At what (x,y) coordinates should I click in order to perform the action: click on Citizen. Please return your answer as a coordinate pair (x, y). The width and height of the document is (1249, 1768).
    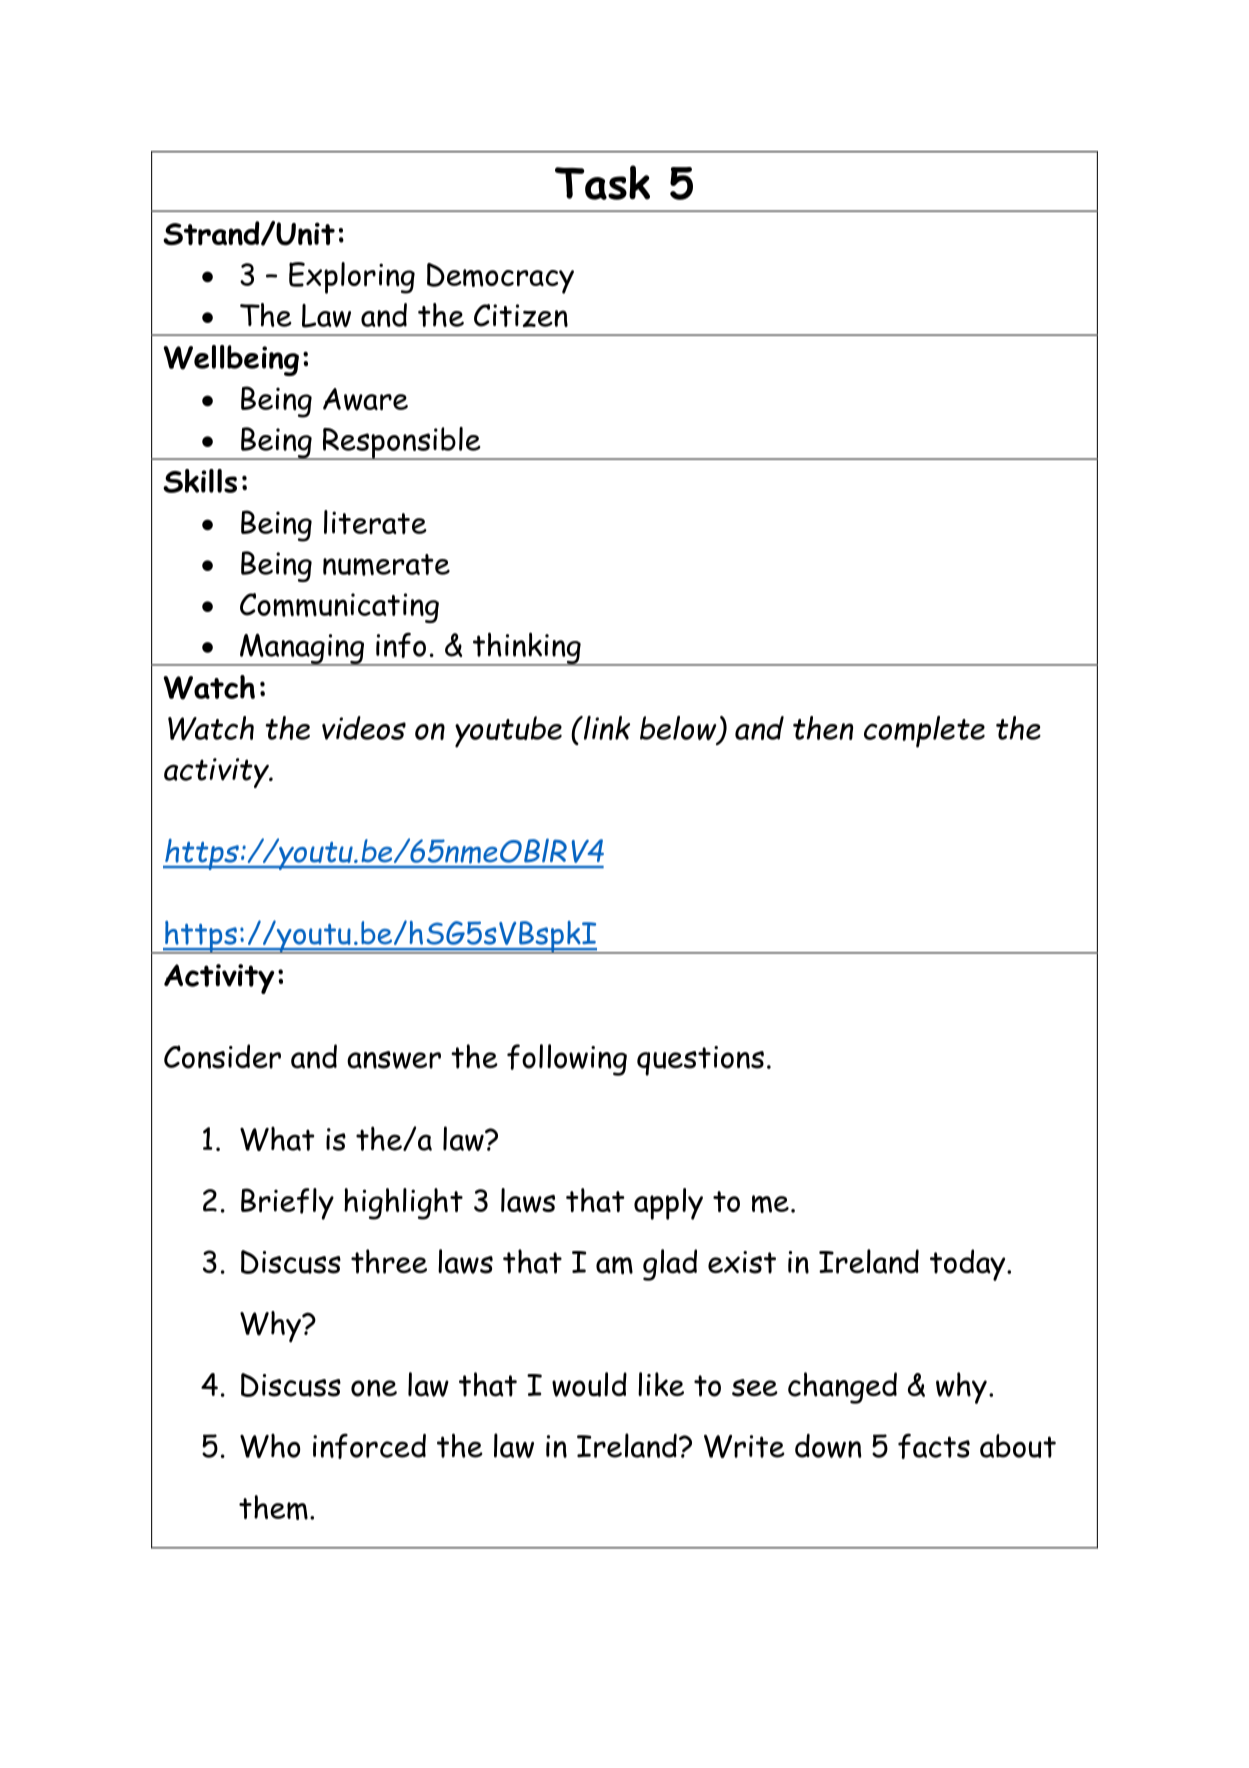
    Looking at the image, I should click on (521, 315).
